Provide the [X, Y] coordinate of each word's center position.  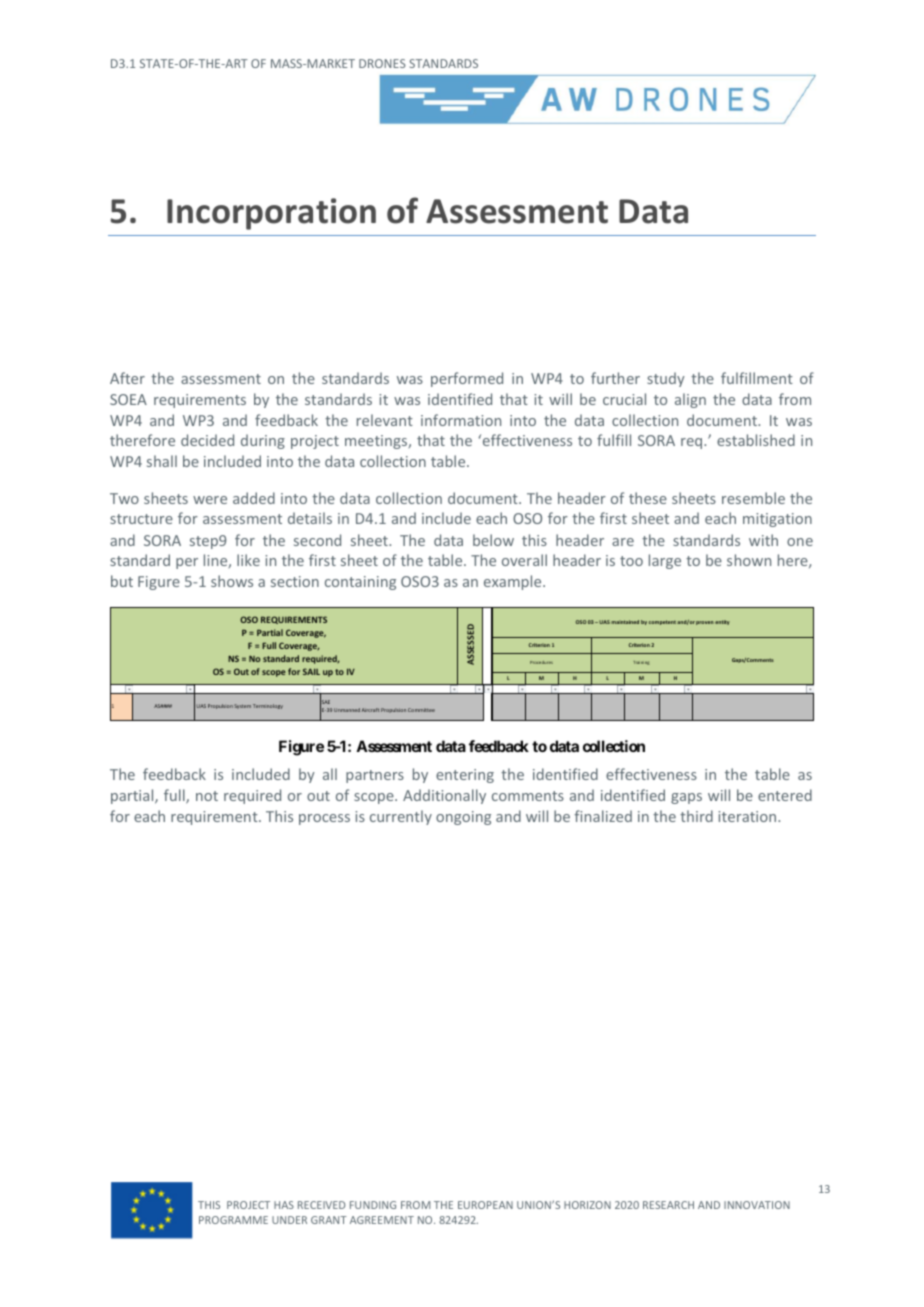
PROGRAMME [233, 1220]
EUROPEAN [485, 1205]
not [207, 796]
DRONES [382, 63]
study [666, 379]
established [756, 440]
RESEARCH [668, 1205]
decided [207, 440]
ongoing [463, 818]
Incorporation [271, 214]
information [461, 420]
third [696, 816]
